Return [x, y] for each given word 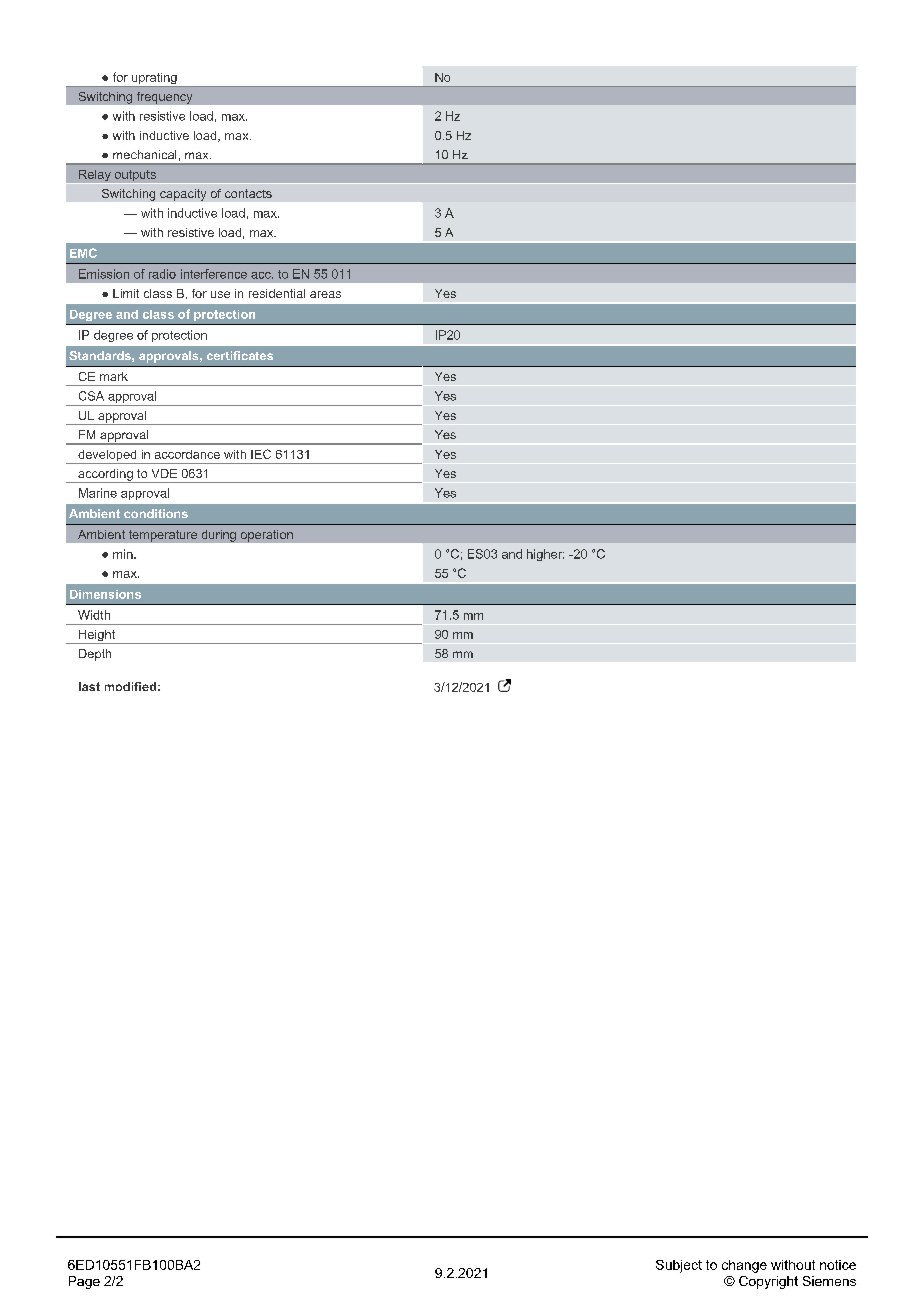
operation [267, 536]
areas [325, 294]
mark [114, 376]
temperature [163, 536]
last [89, 686]
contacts [248, 193]
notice [838, 1265]
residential [277, 293]
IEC [261, 454]
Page [84, 1282]
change [744, 1266]
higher [545, 555]
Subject [679, 1266]
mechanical [144, 154]
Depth [95, 655]
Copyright [768, 1282]
